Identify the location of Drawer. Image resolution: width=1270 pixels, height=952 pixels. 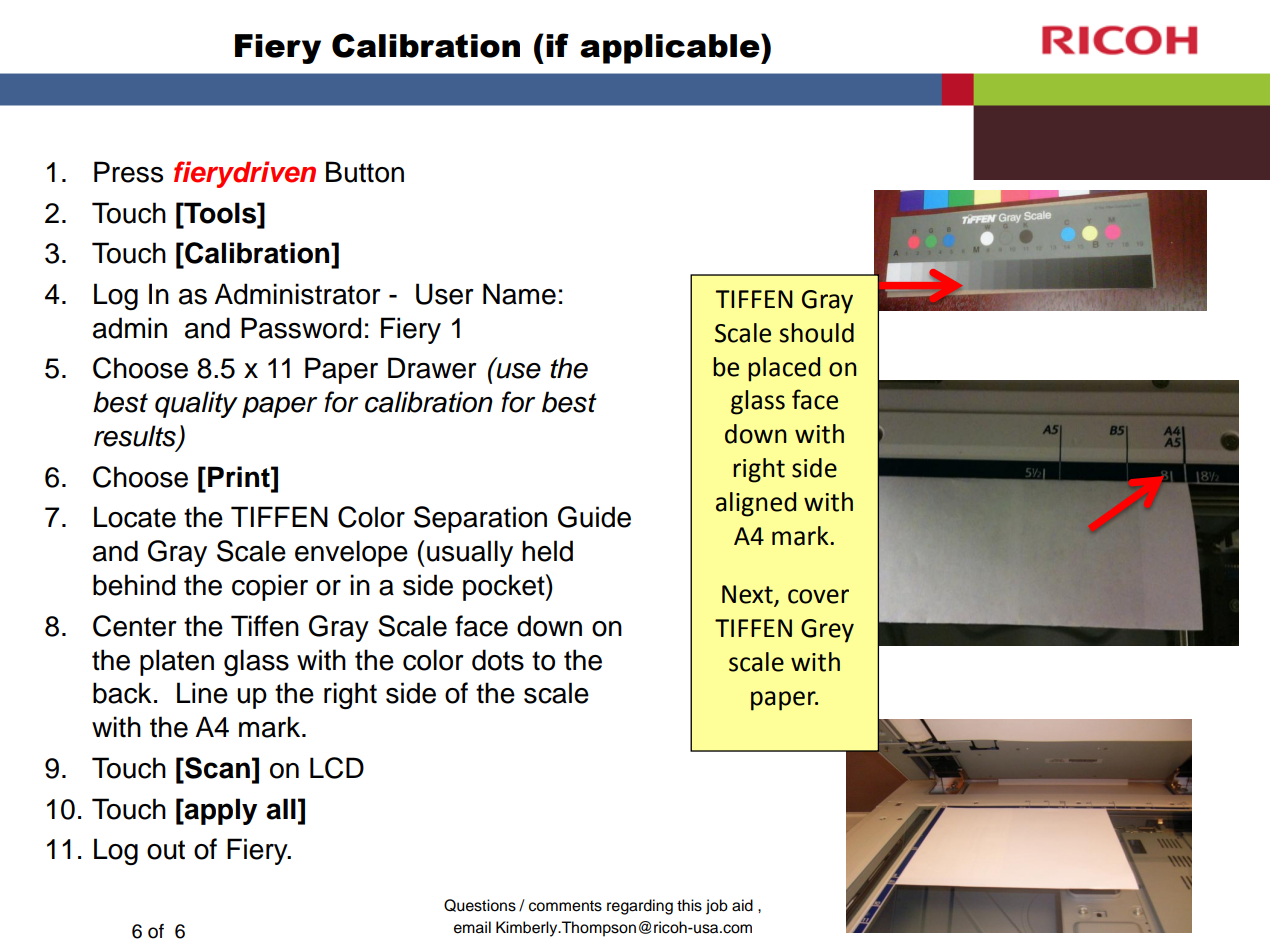
(432, 368).
